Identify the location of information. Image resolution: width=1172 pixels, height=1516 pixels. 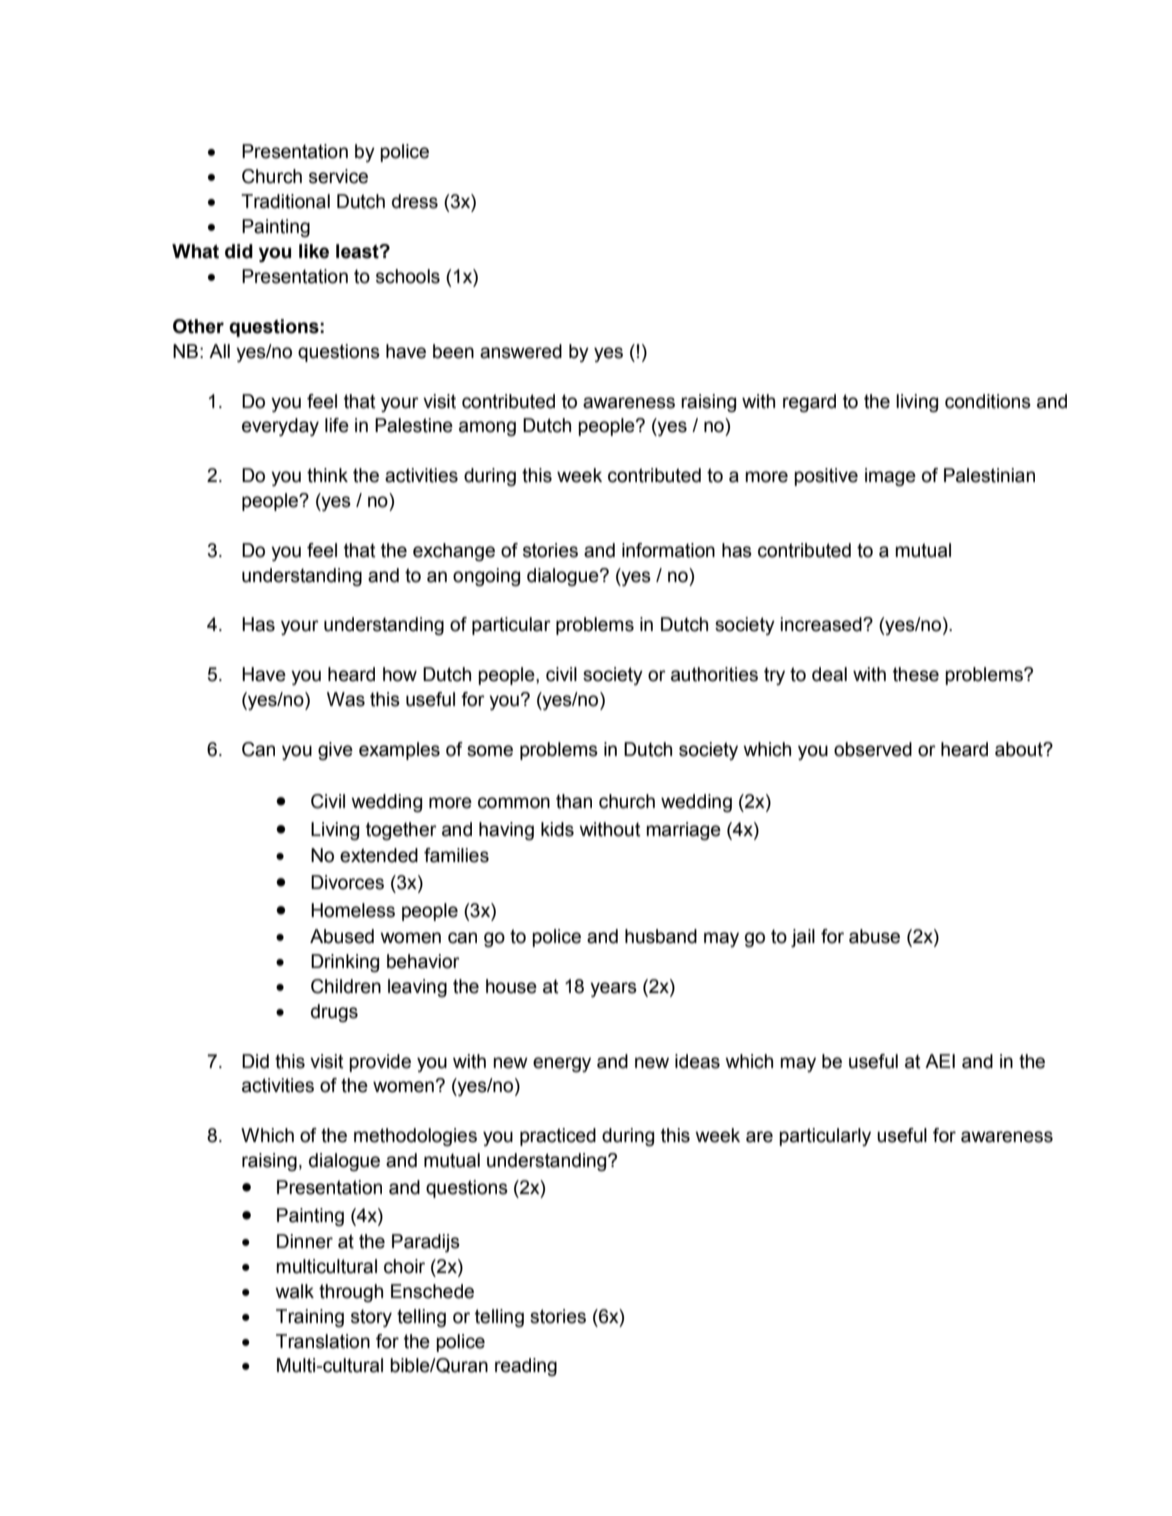
(668, 550).
